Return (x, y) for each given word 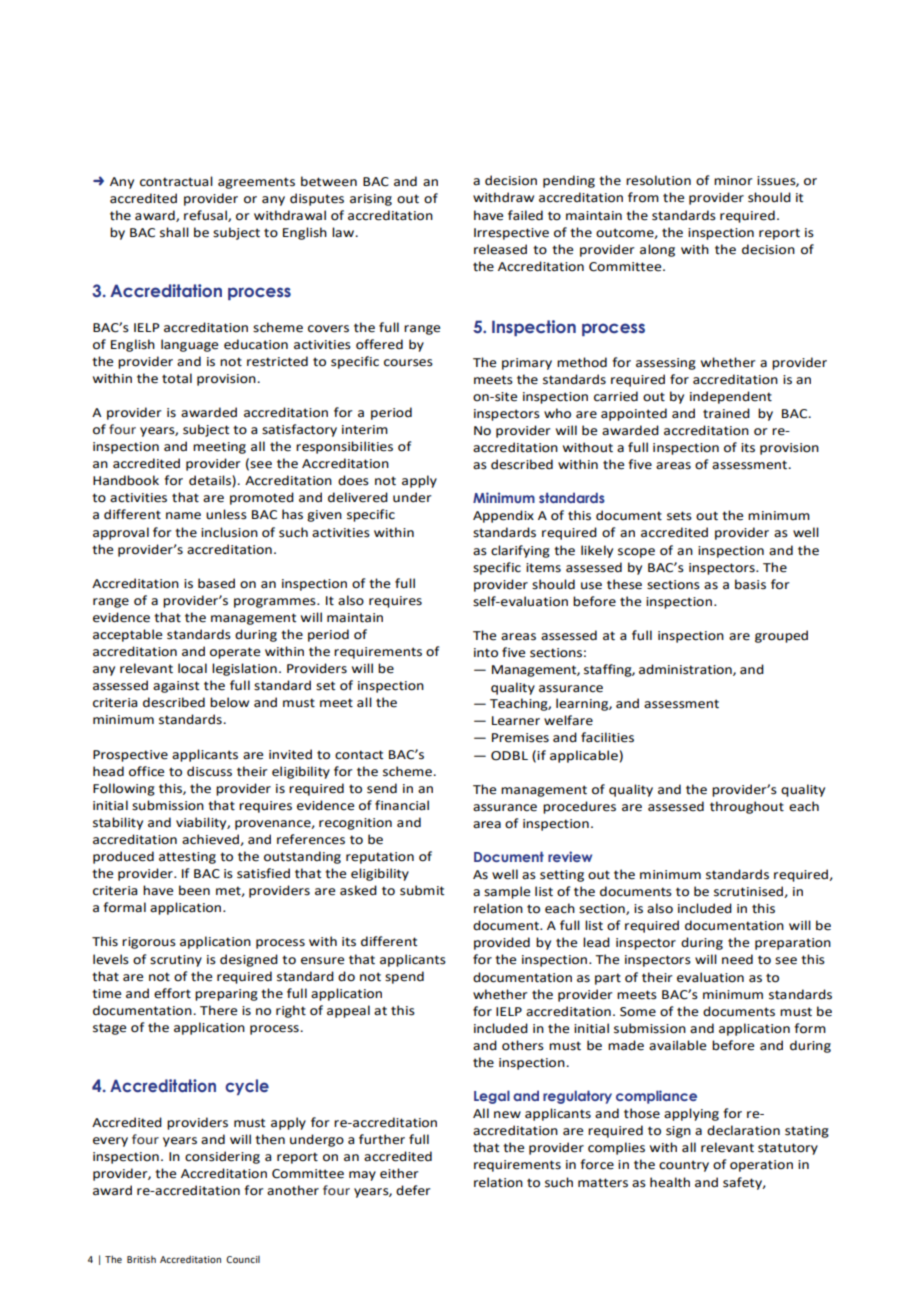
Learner (516, 721)
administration (686, 670)
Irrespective (511, 234)
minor (733, 181)
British (141, 1259)
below (229, 702)
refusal (206, 216)
